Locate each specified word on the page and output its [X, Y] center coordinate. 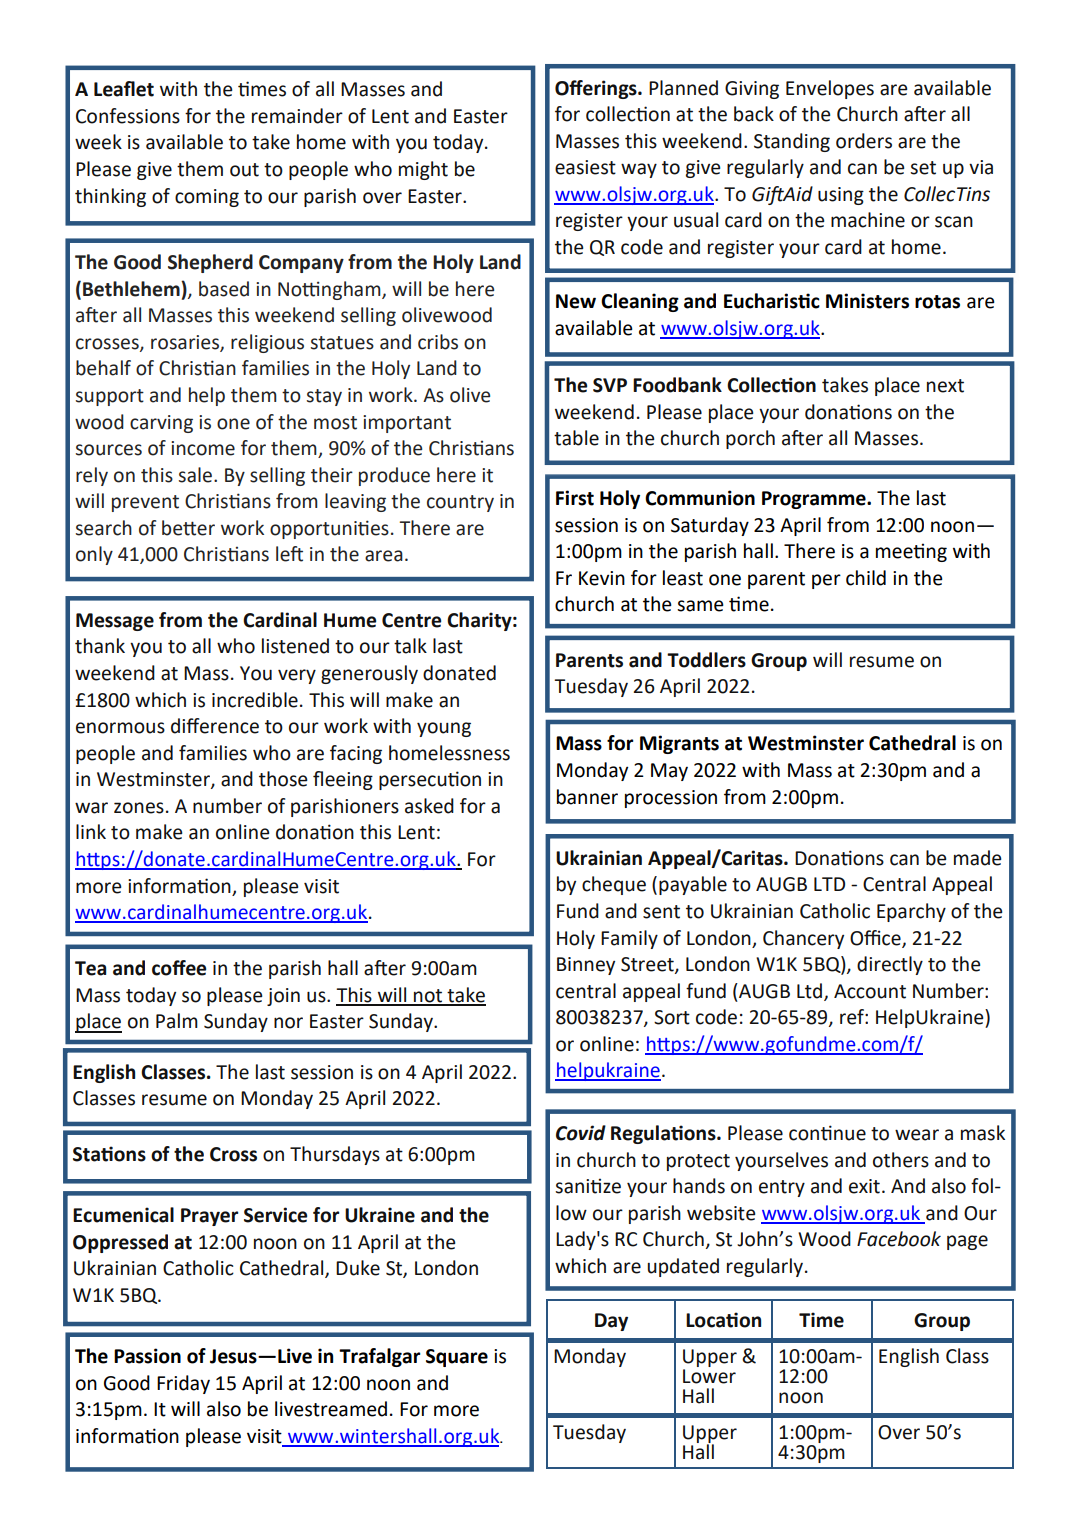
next [945, 386]
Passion [147, 1356]
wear [917, 1135]
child [866, 578]
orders [864, 141]
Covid [581, 1133]
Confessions [128, 116]
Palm [177, 1021]
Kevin [602, 578]
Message [115, 622]
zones [139, 808]
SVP [610, 385]
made [977, 858]
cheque [614, 885]
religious [267, 343]
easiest [585, 167]
